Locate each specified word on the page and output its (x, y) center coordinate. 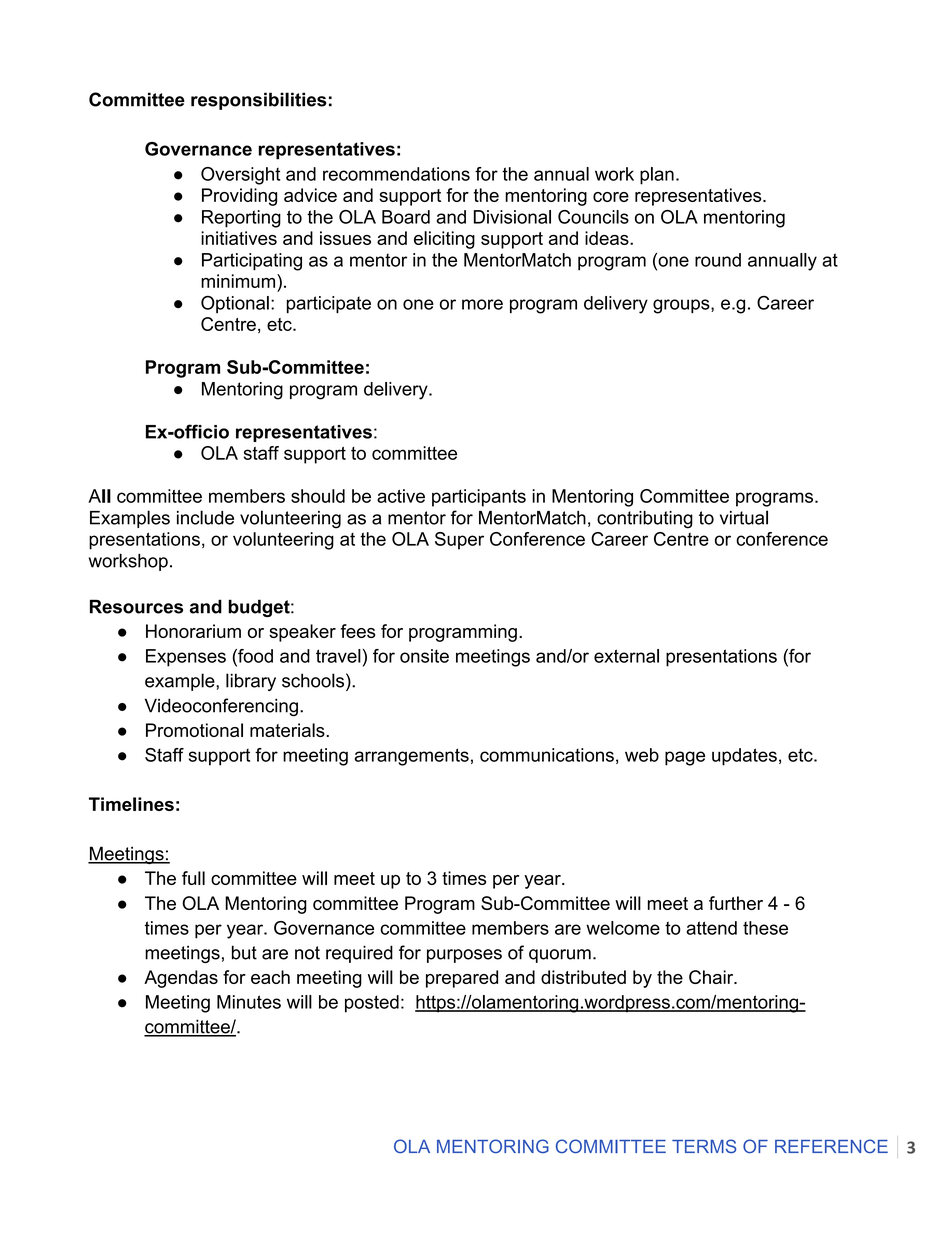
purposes (464, 956)
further (736, 903)
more (482, 304)
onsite (424, 656)
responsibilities (259, 101)
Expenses (186, 658)
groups (682, 306)
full (193, 878)
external (626, 656)
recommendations (396, 174)
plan (657, 176)
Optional (235, 304)
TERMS (704, 1146)
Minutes (249, 1002)
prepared (462, 979)
